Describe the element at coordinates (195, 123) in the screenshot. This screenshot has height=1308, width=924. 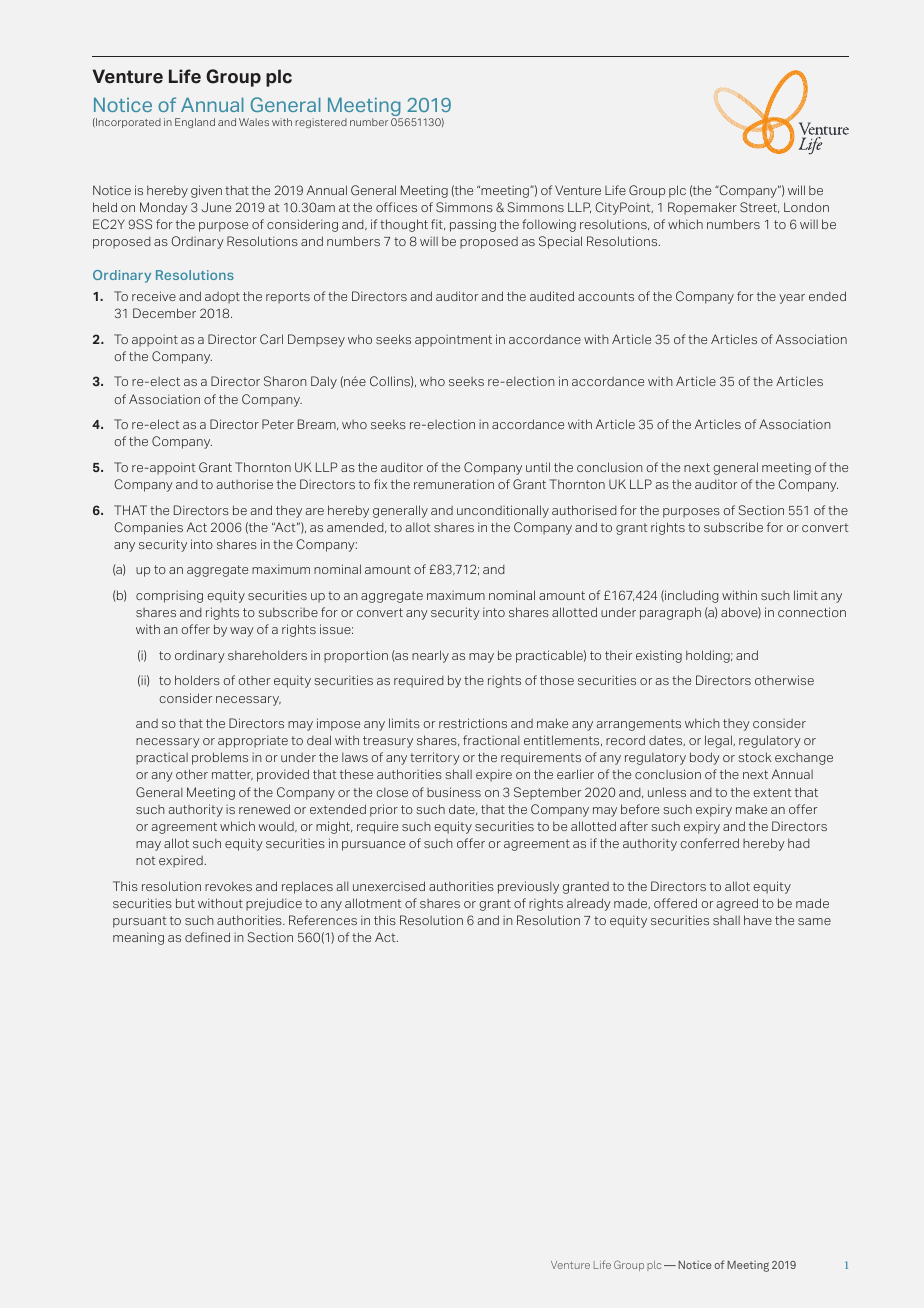
I see `England` at that location.
